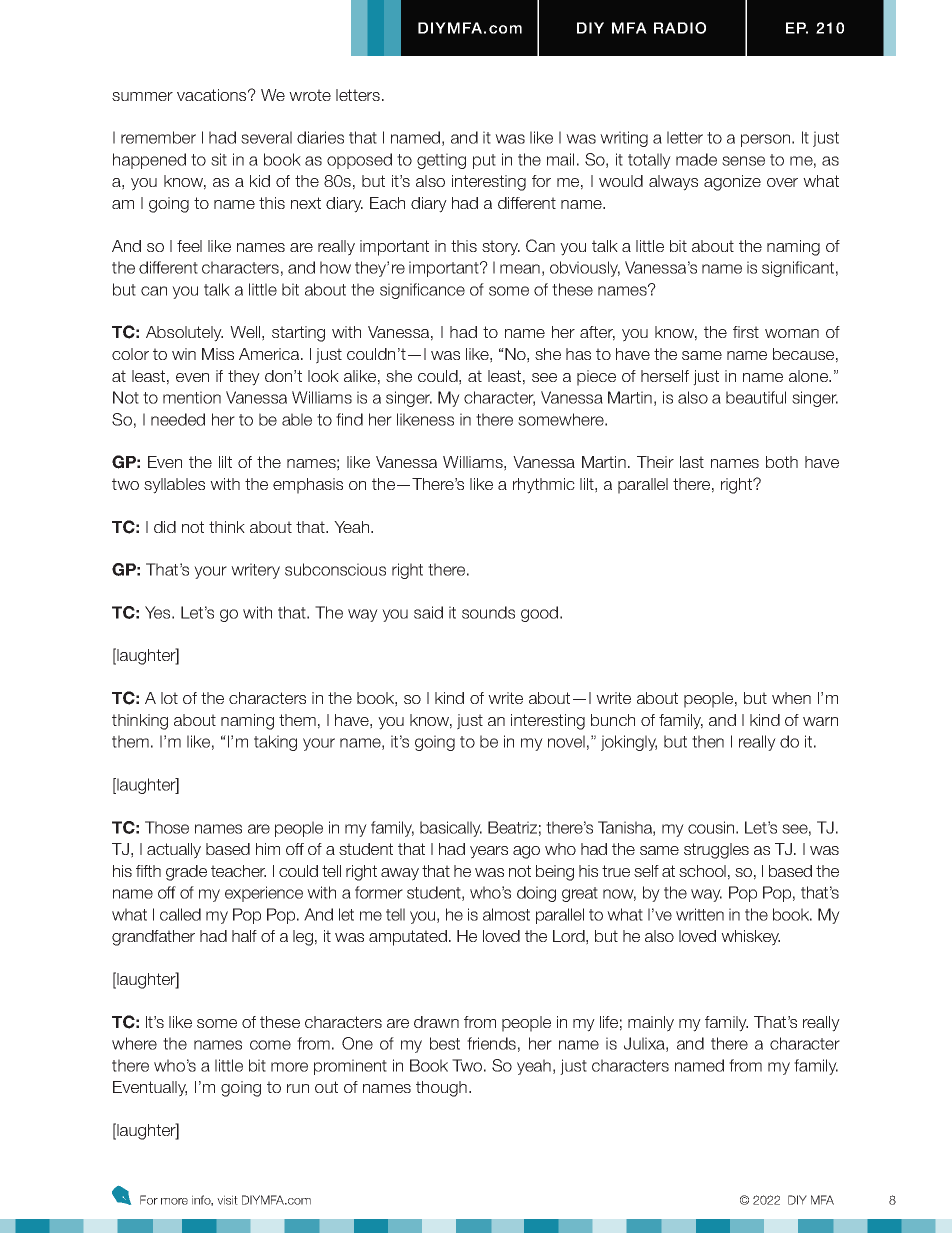 The image size is (952, 1233). I want to click on struggles, so click(716, 851).
